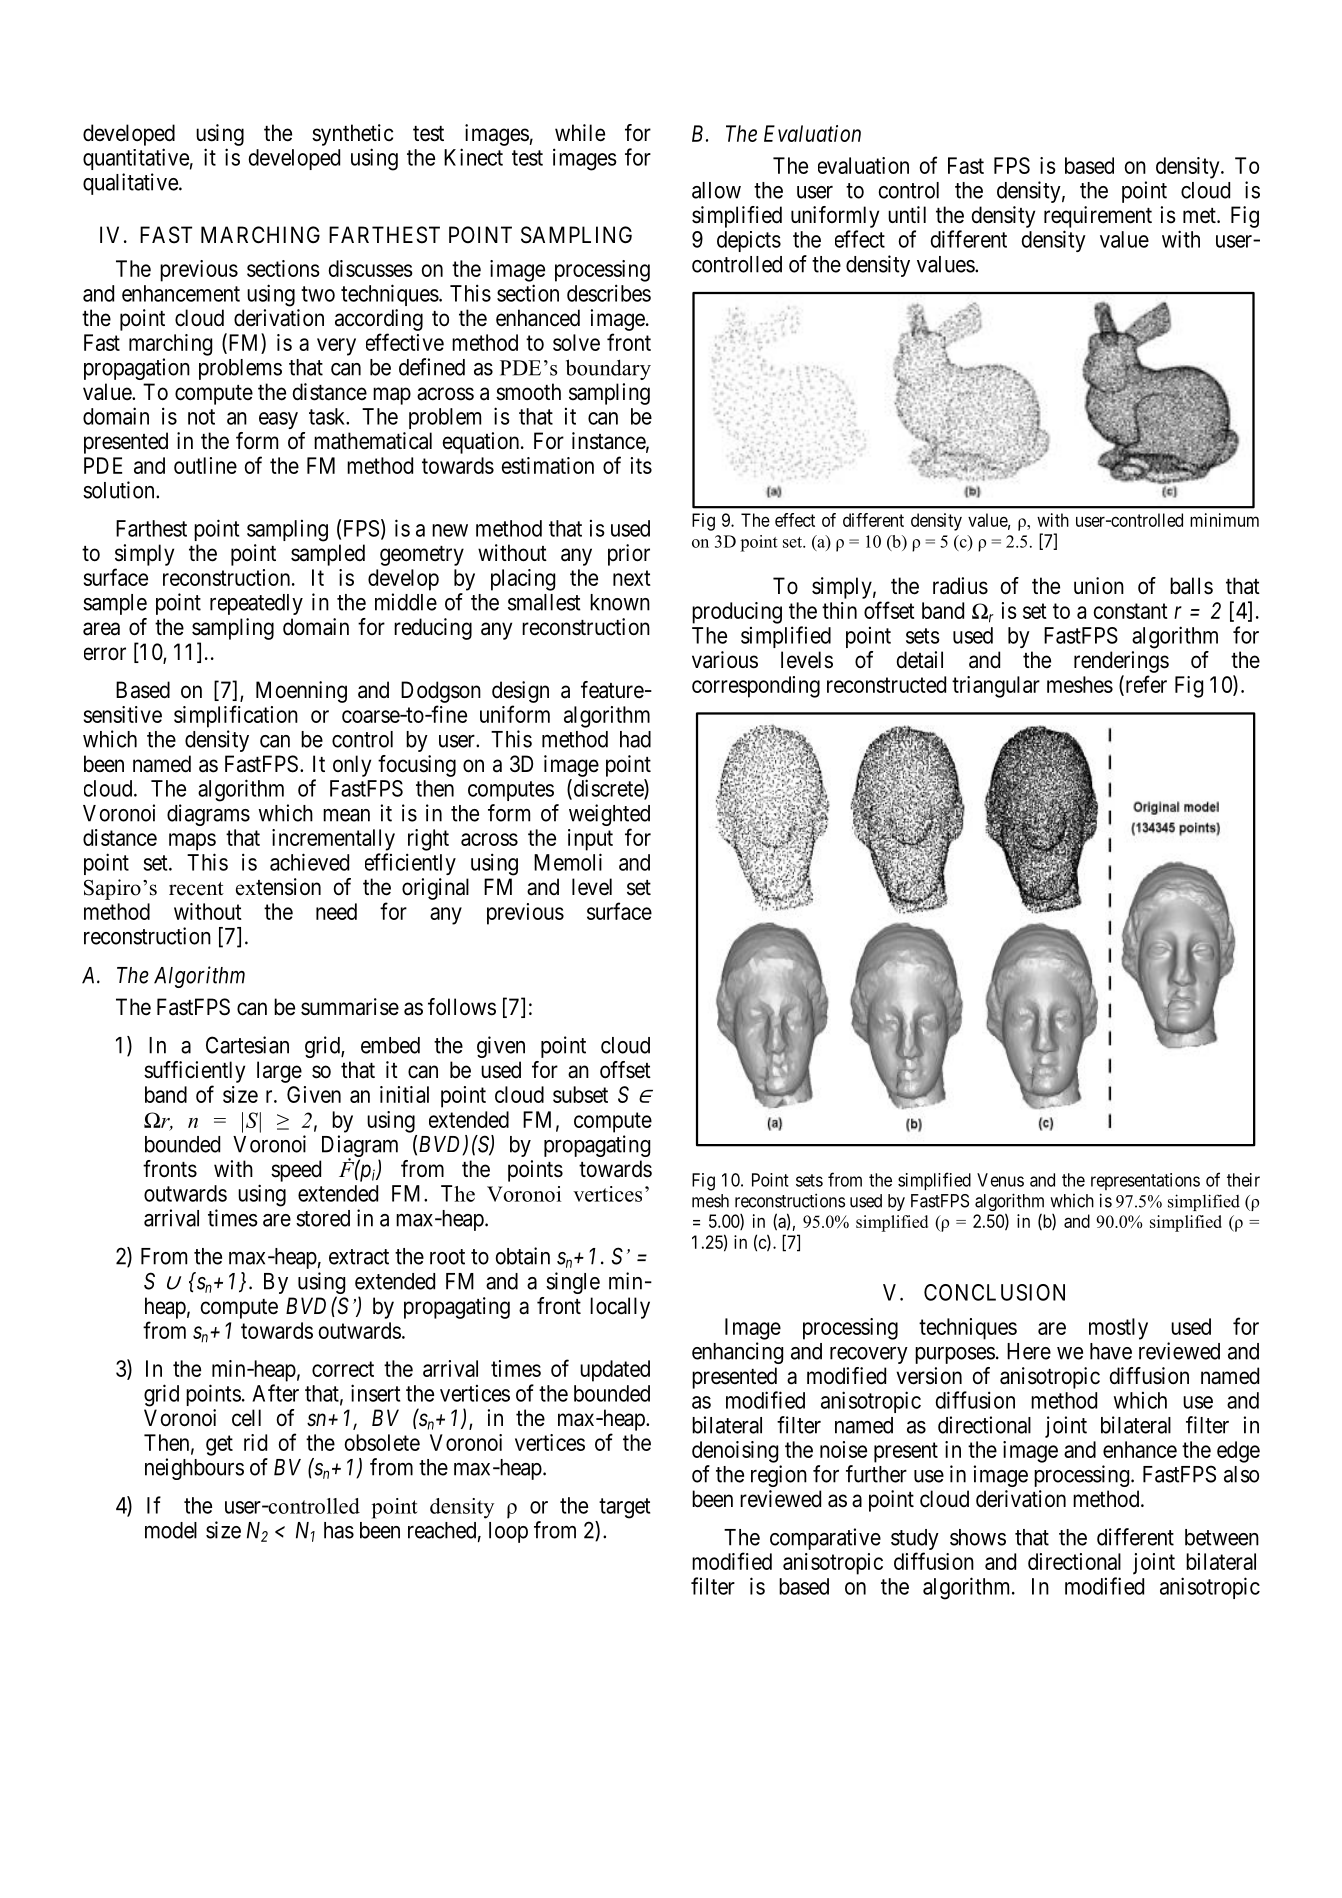 This screenshot has width=1342, height=1898. I want to click on allow, so click(716, 190).
